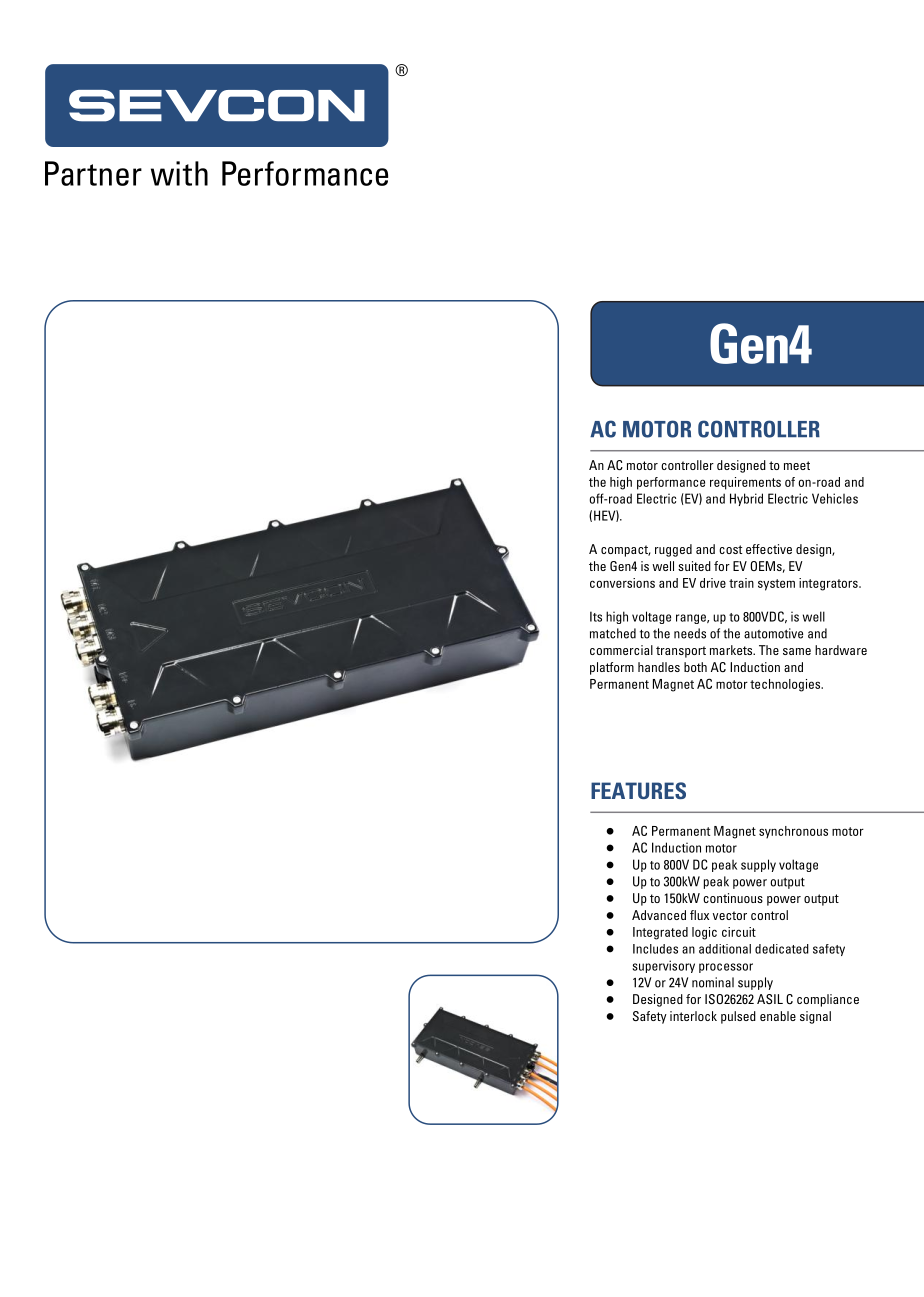  Describe the element at coordinates (782, 949) in the image. I see `dedicated` at that location.
